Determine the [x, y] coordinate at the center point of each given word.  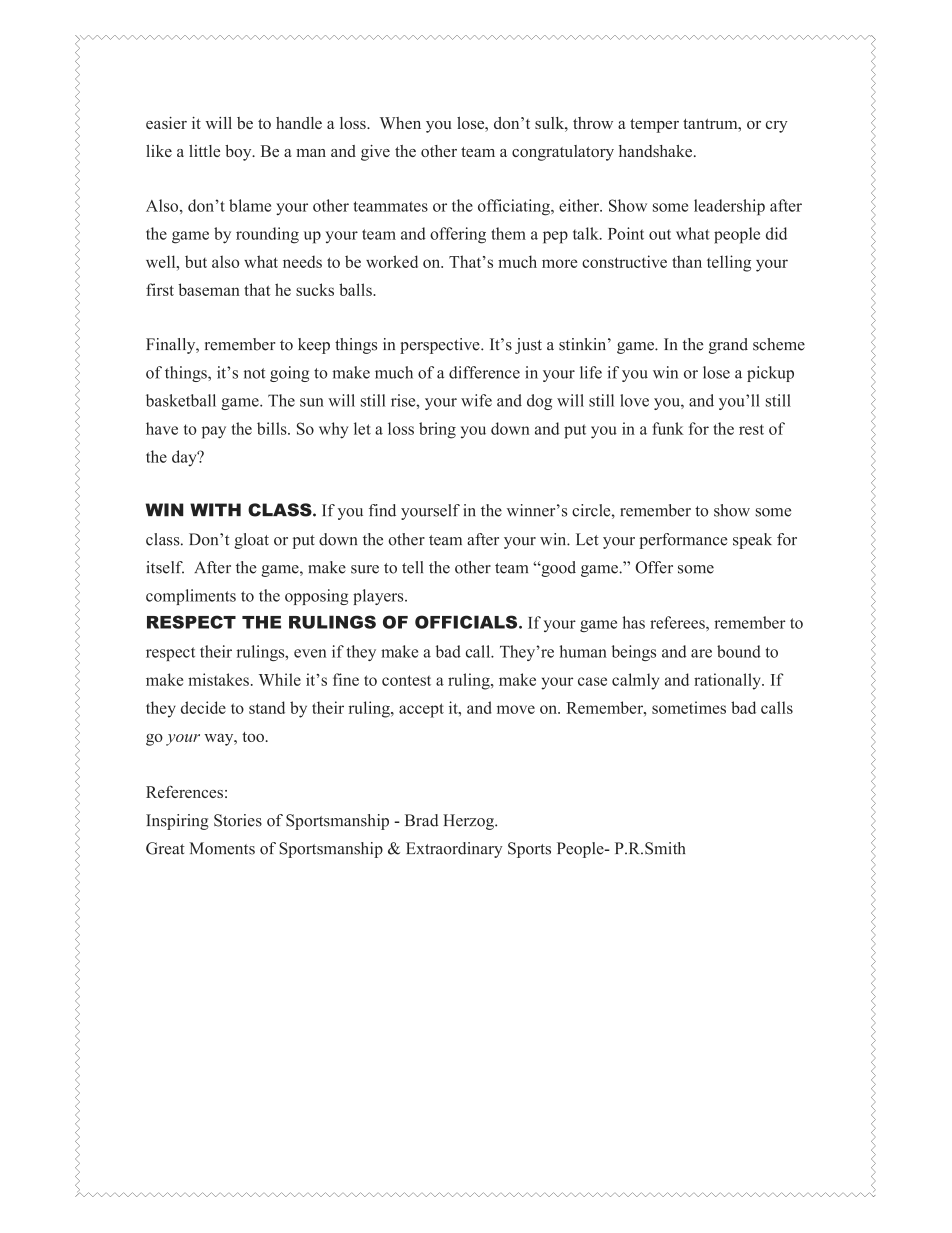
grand [728, 346]
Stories [238, 820]
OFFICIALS [467, 622]
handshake [657, 151]
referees [678, 622]
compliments [191, 597]
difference [484, 372]
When [400, 123]
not [254, 373]
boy [239, 153]
